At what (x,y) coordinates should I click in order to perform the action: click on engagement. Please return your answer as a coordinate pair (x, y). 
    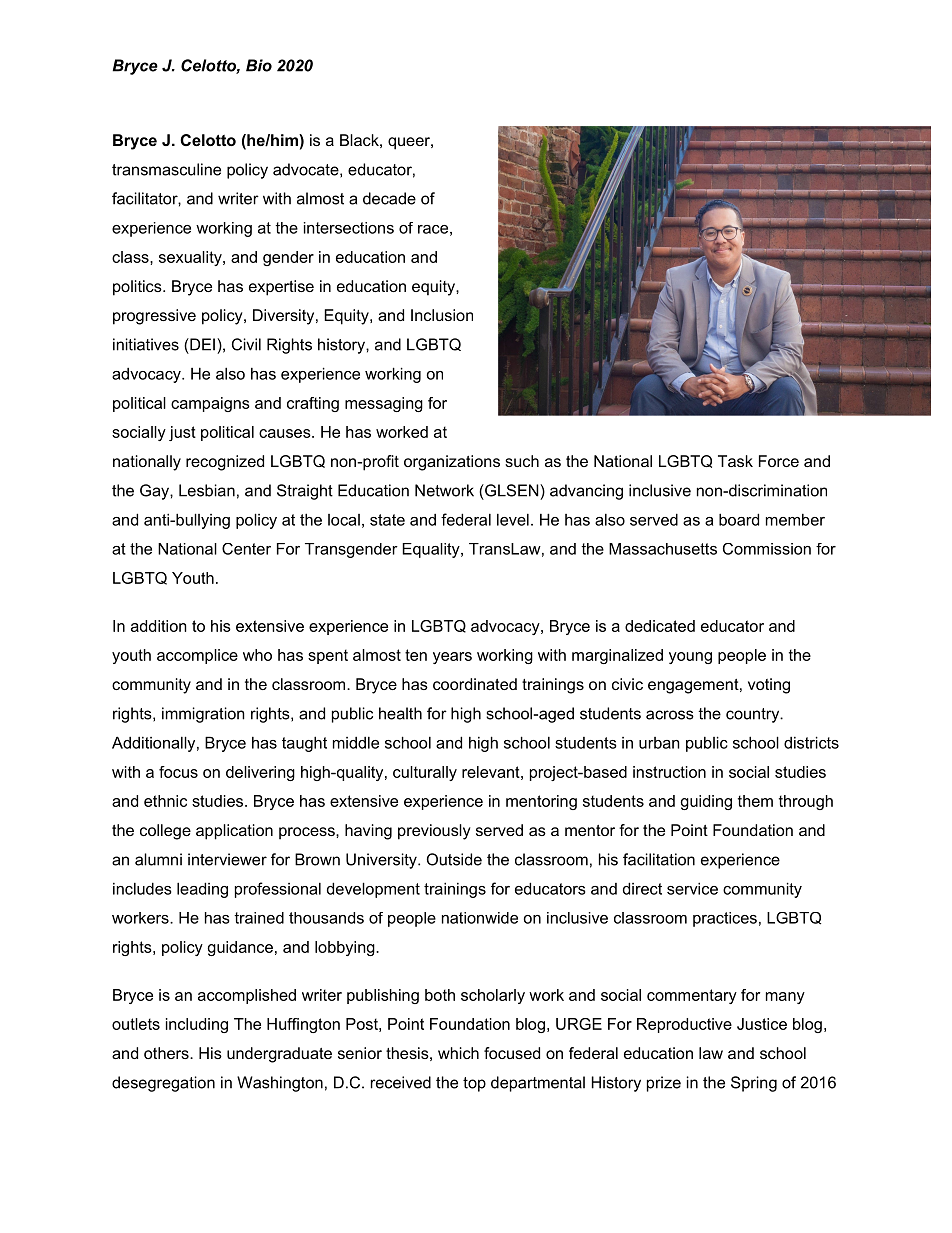
    Looking at the image, I should click on (693, 686).
